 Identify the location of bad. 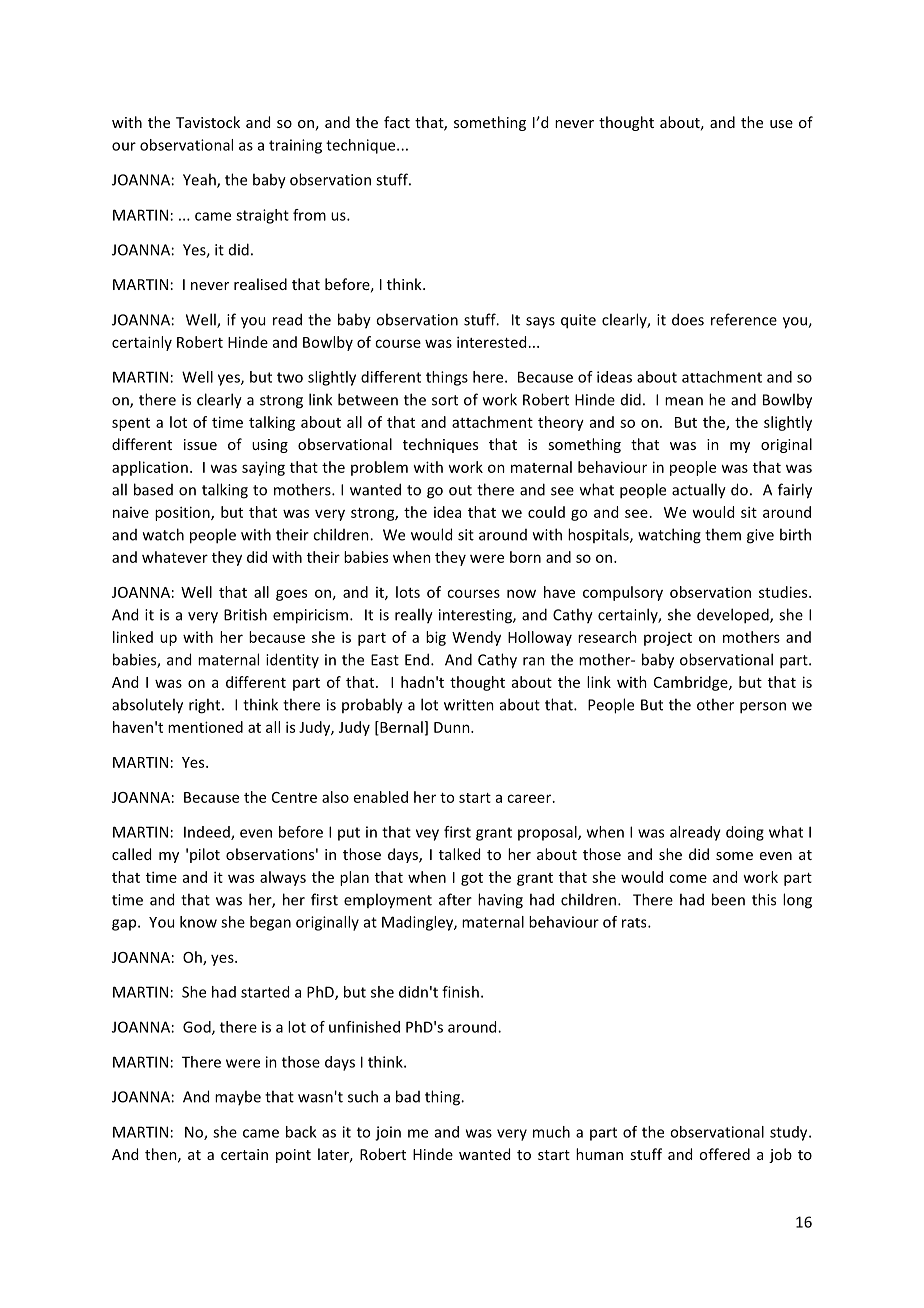
(408, 1096).
